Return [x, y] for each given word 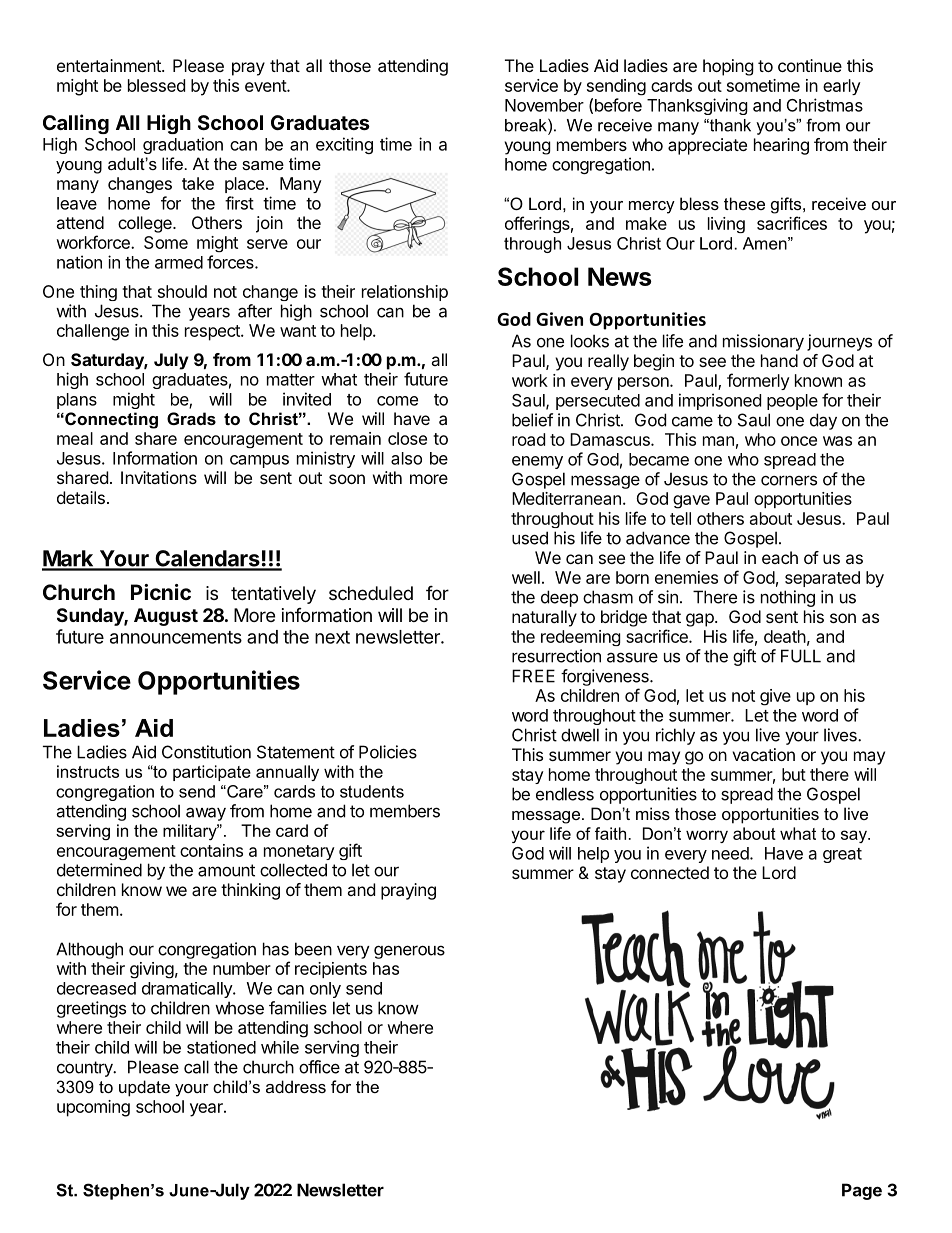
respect [213, 333]
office [319, 1067]
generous [409, 952]
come [397, 401]
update [144, 1088]
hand [779, 360]
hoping [728, 67]
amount [226, 870]
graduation [183, 145]
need [730, 853]
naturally [544, 618]
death [785, 636]
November [544, 105]
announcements [176, 637]
